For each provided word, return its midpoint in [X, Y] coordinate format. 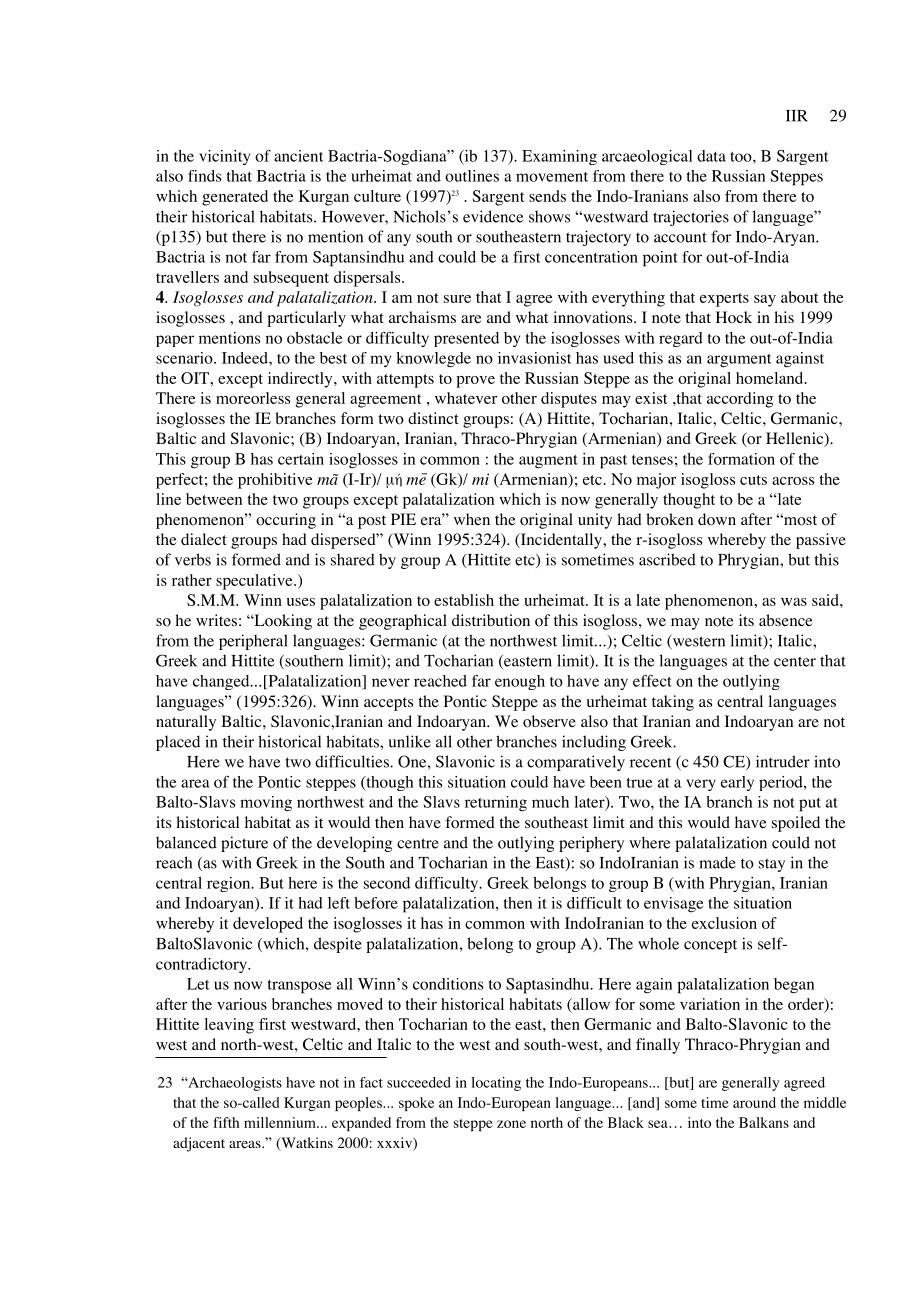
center [795, 661]
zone [511, 1124]
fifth [226, 1122]
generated [235, 198]
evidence [493, 216]
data [711, 156]
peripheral [253, 642]
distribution [491, 620]
